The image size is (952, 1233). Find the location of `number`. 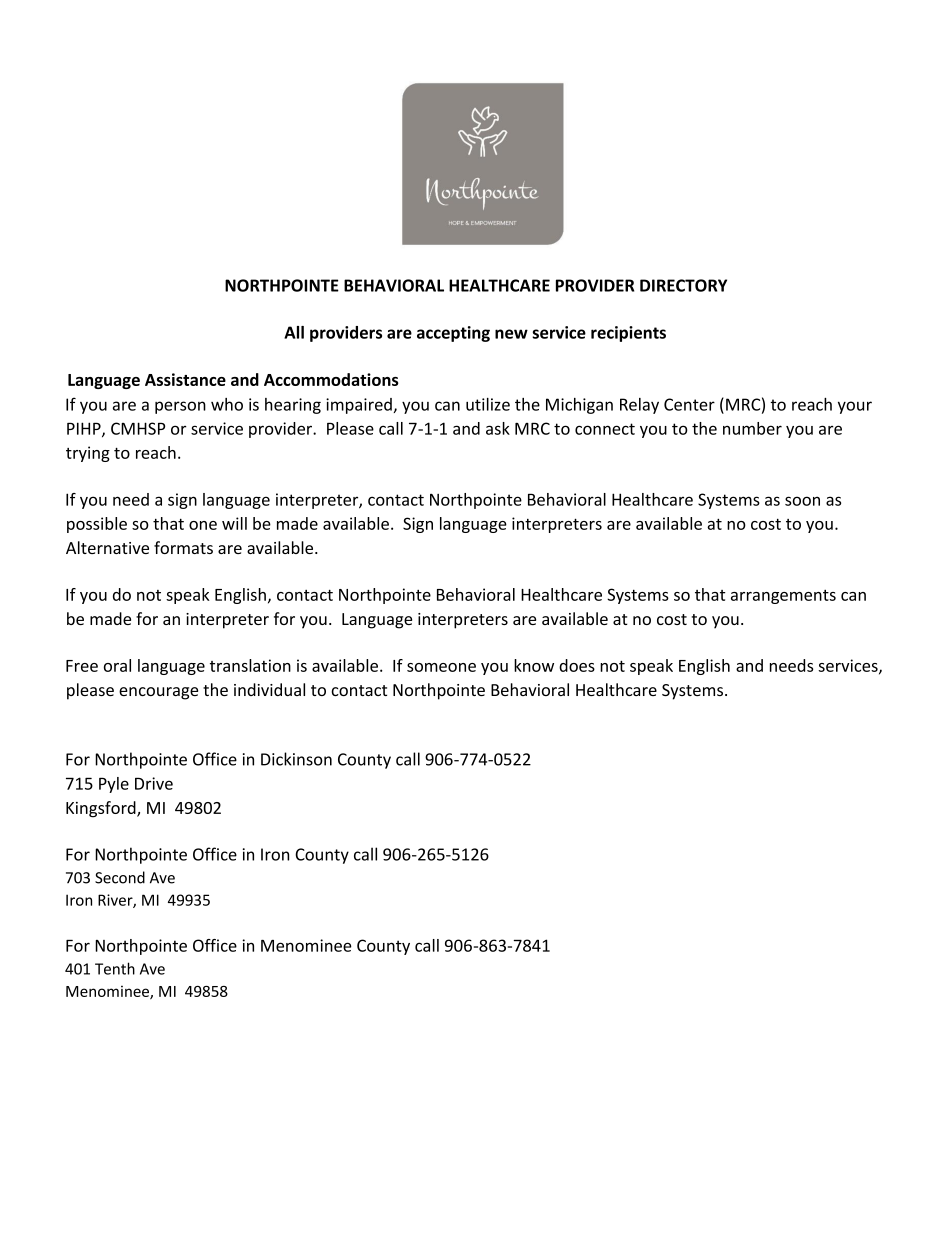

number is located at coordinates (752, 428).
